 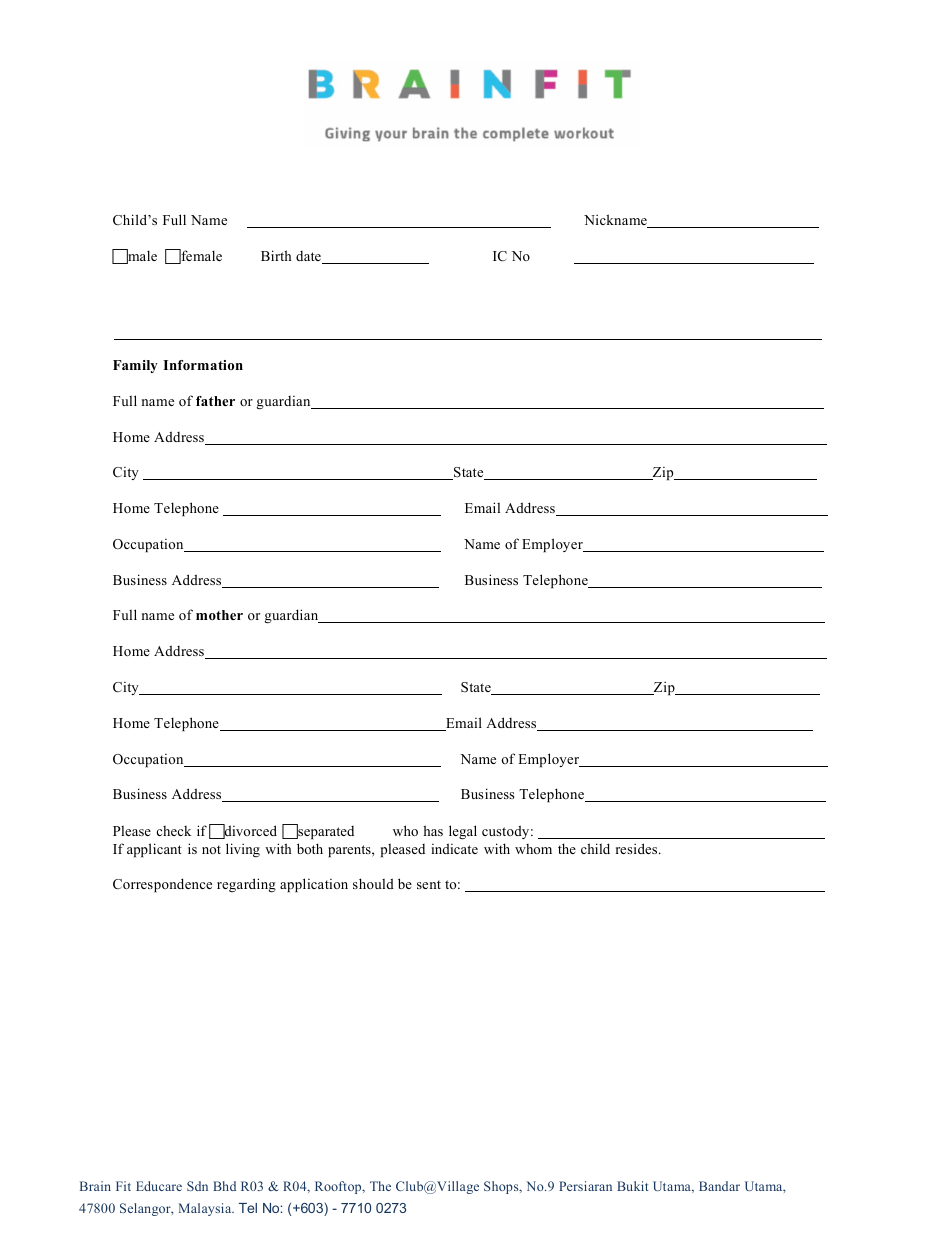 What do you see at coordinates (174, 831) in the screenshot?
I see `check` at bounding box center [174, 831].
